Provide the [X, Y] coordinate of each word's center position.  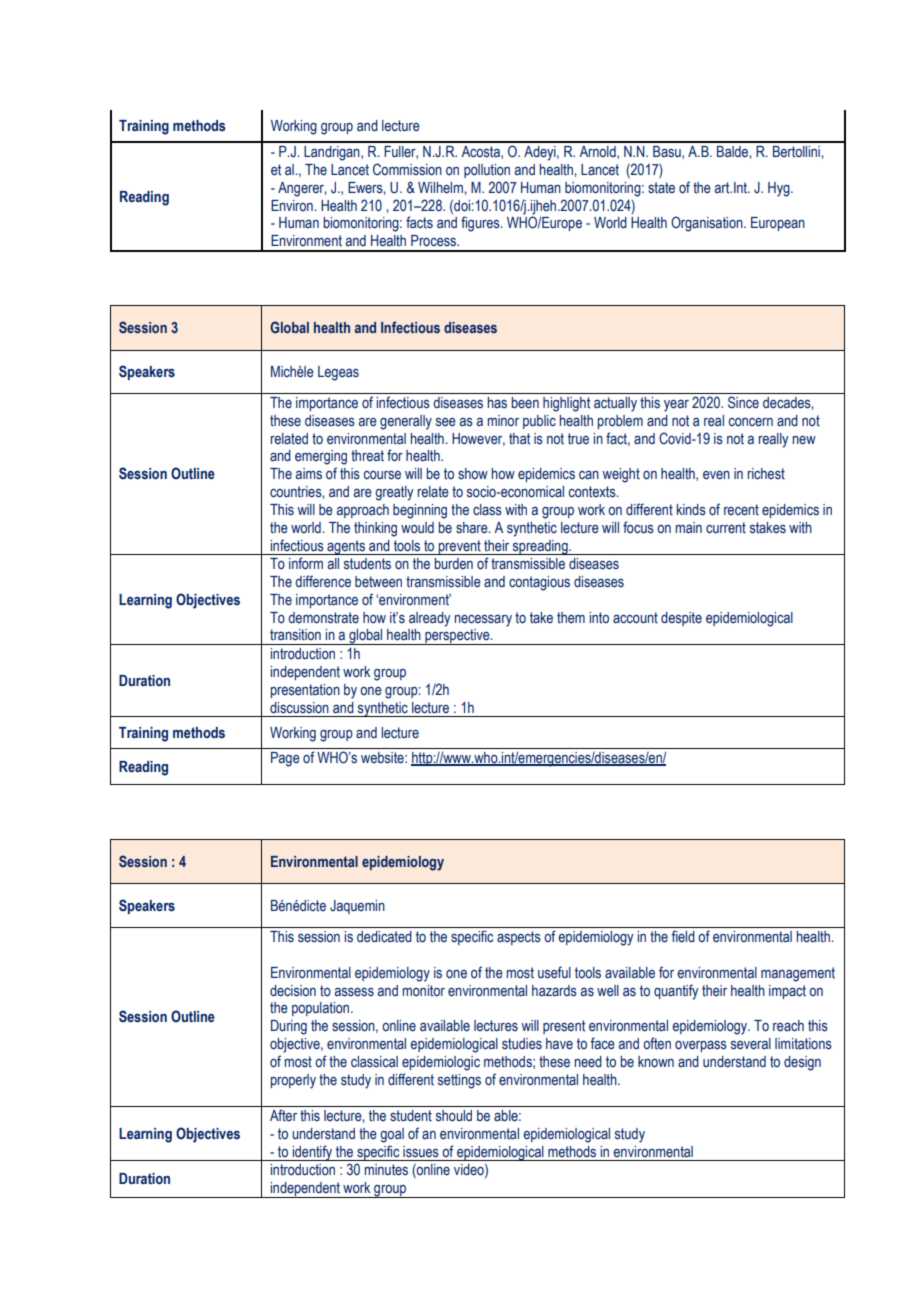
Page [285, 759]
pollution [487, 171]
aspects [519, 938]
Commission [407, 169]
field [683, 936]
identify [312, 1153]
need [588, 1062]
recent [741, 510]
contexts [593, 492]
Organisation [708, 224]
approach [362, 511]
